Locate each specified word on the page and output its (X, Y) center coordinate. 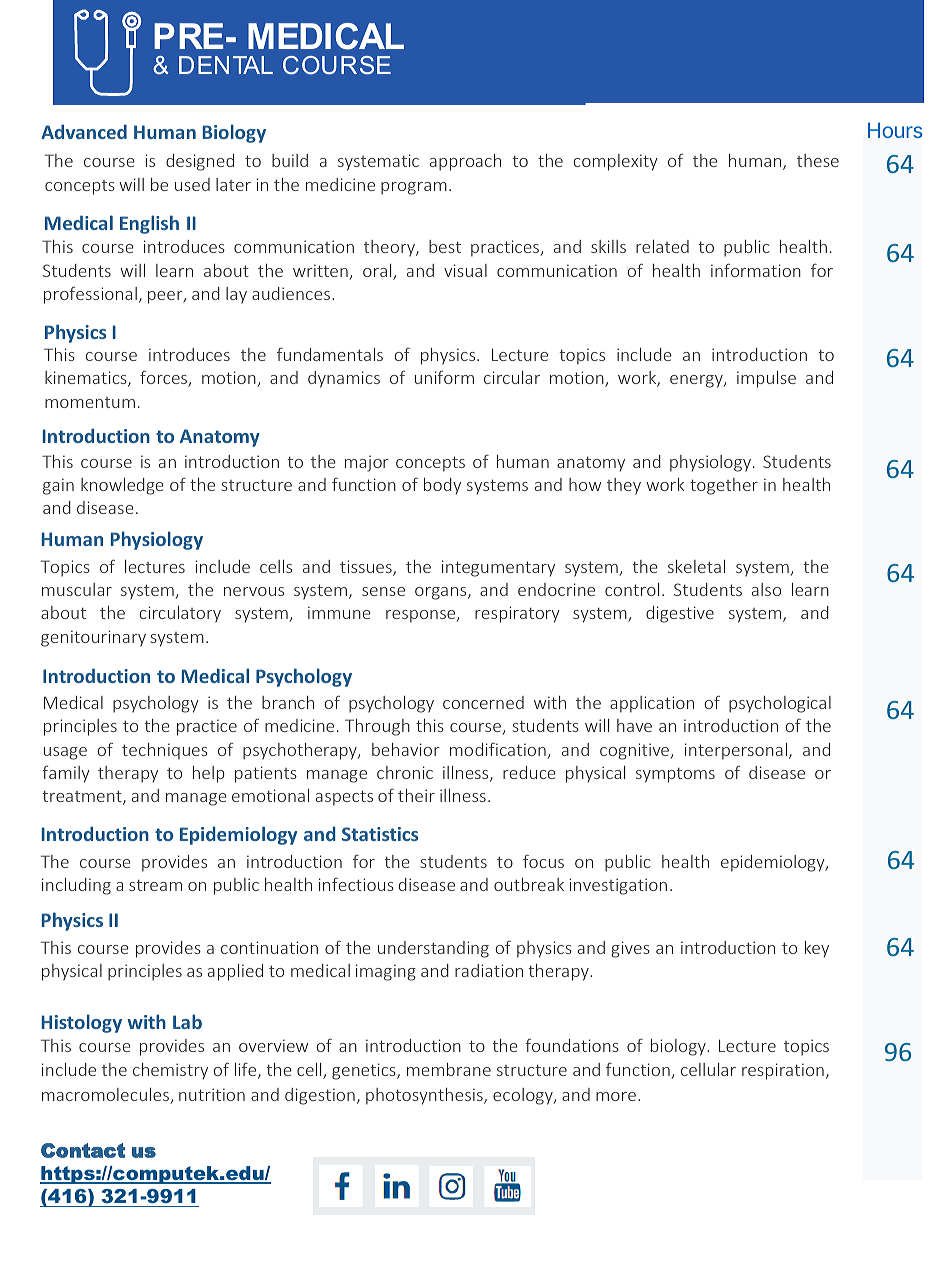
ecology (524, 1096)
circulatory (180, 614)
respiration (783, 1071)
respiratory (517, 614)
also (766, 589)
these (818, 160)
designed (200, 162)
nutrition (212, 1094)
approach (465, 162)
